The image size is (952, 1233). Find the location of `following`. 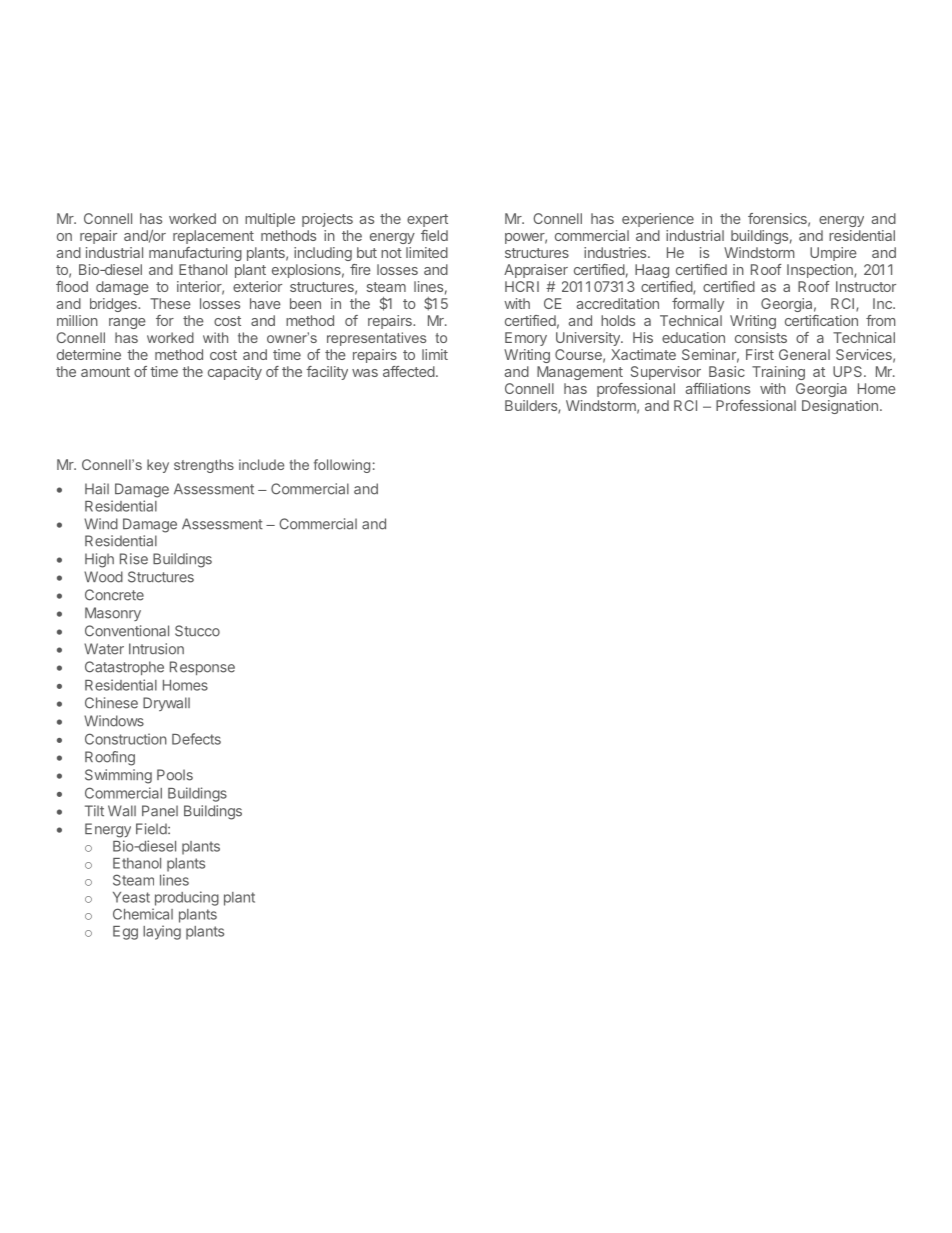

following is located at coordinates (342, 466).
